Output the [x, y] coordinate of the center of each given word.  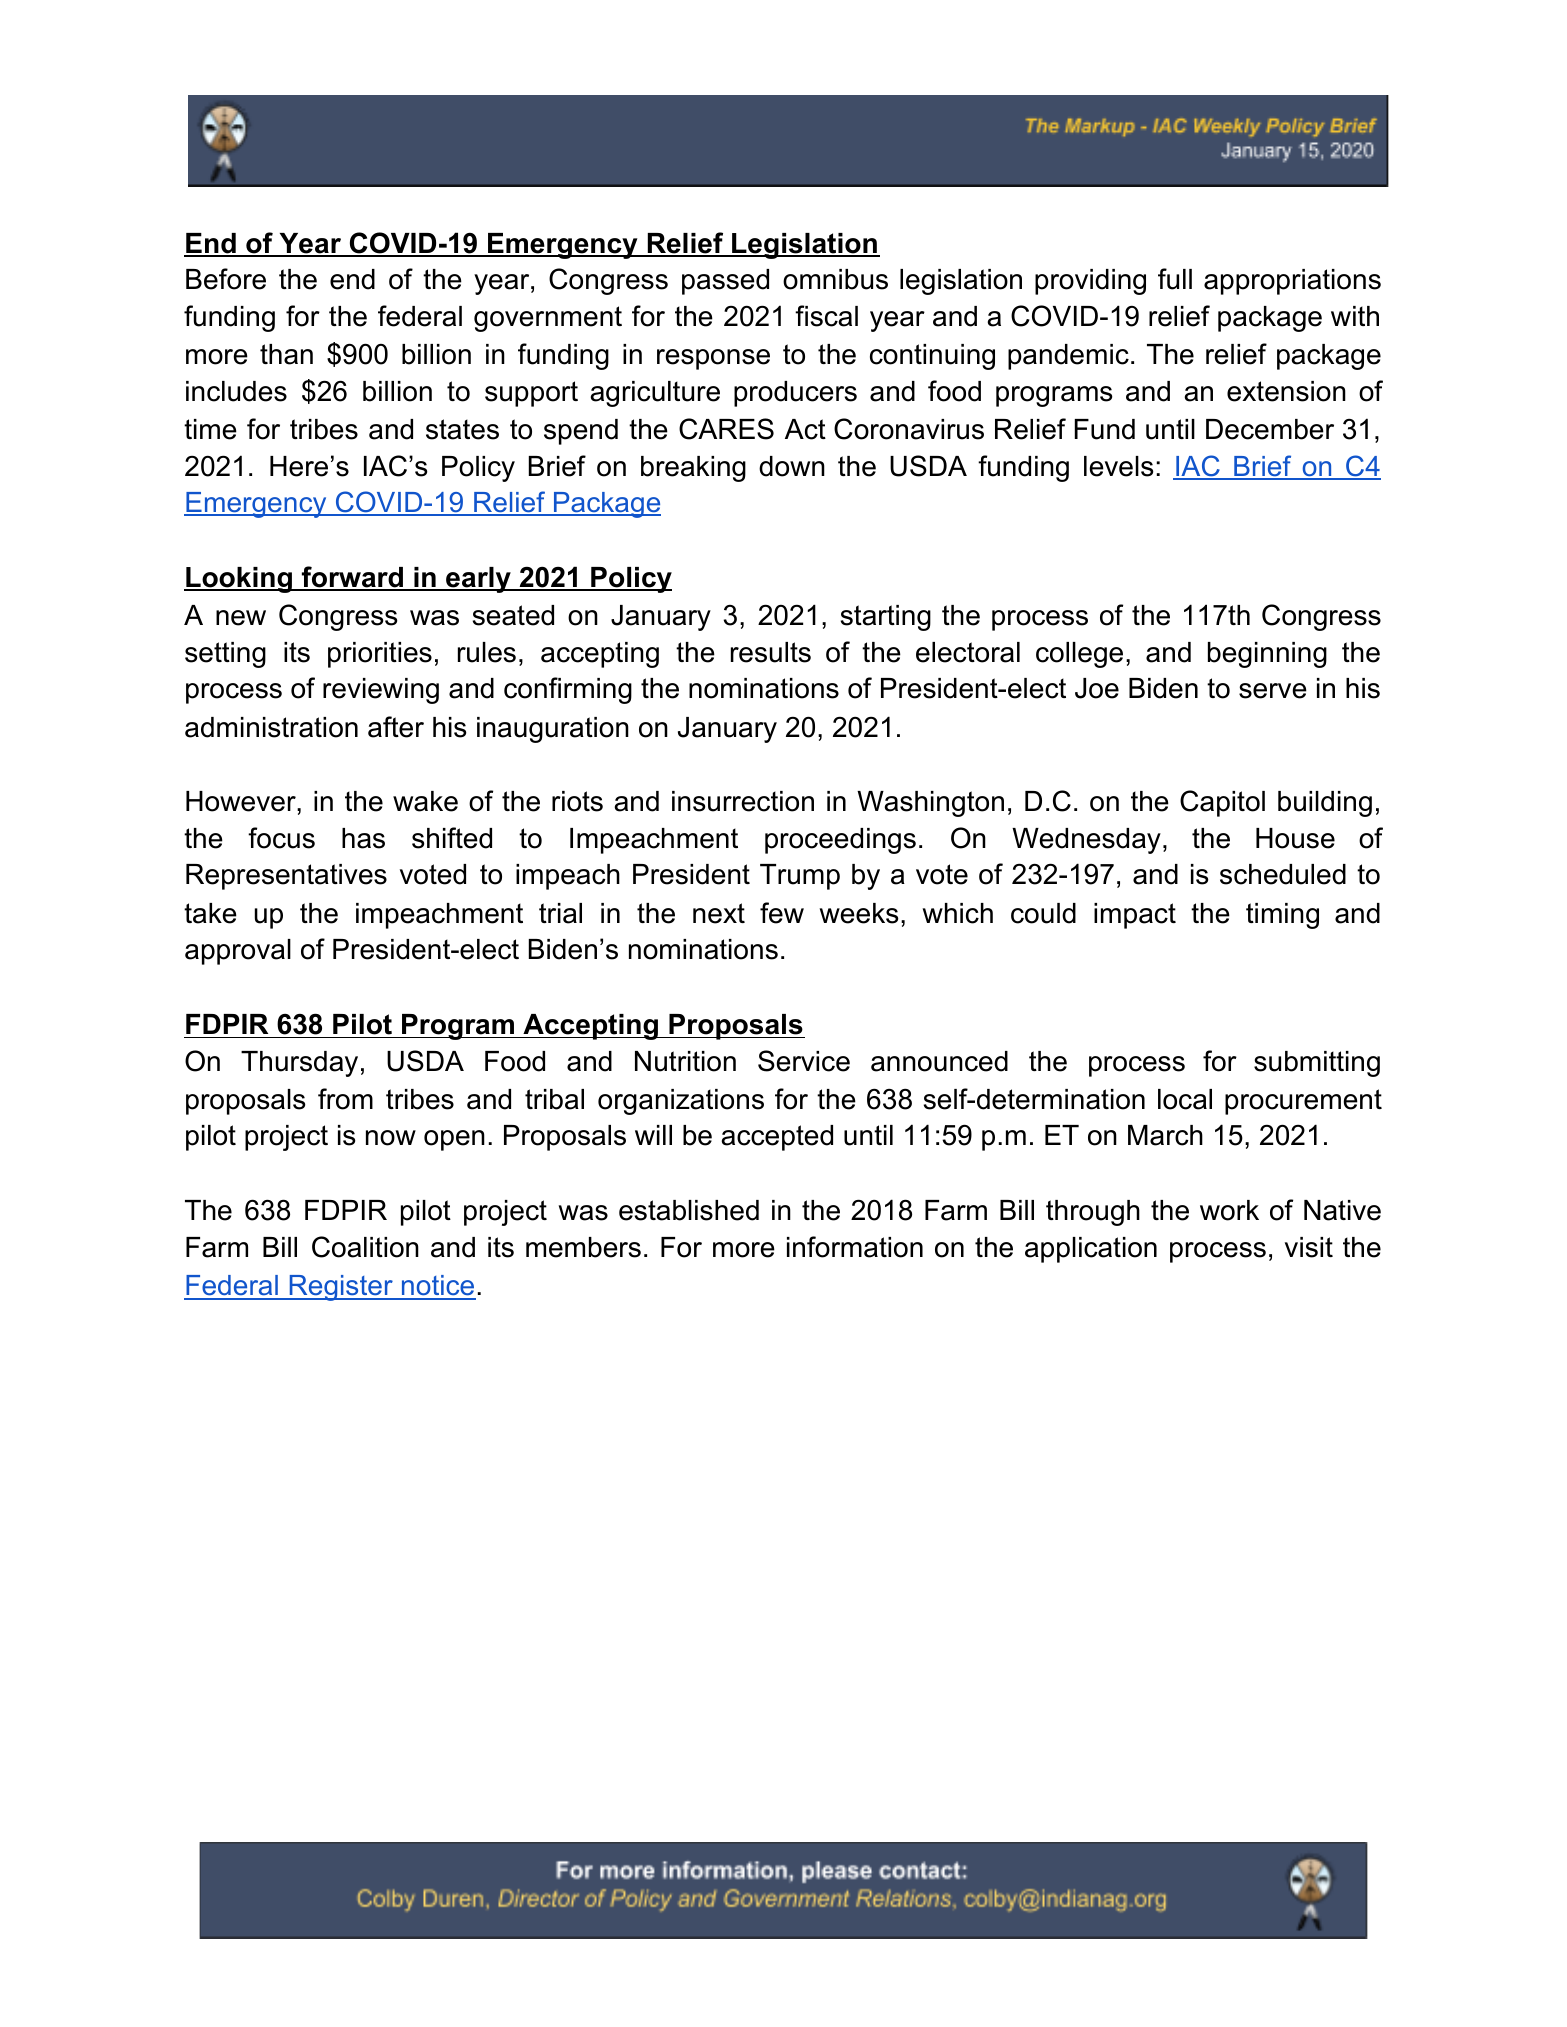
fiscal [826, 316]
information [855, 1247]
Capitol [1222, 803]
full [1175, 279]
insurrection [743, 801]
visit [1309, 1247]
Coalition [365, 1247]
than [286, 354]
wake [425, 801]
